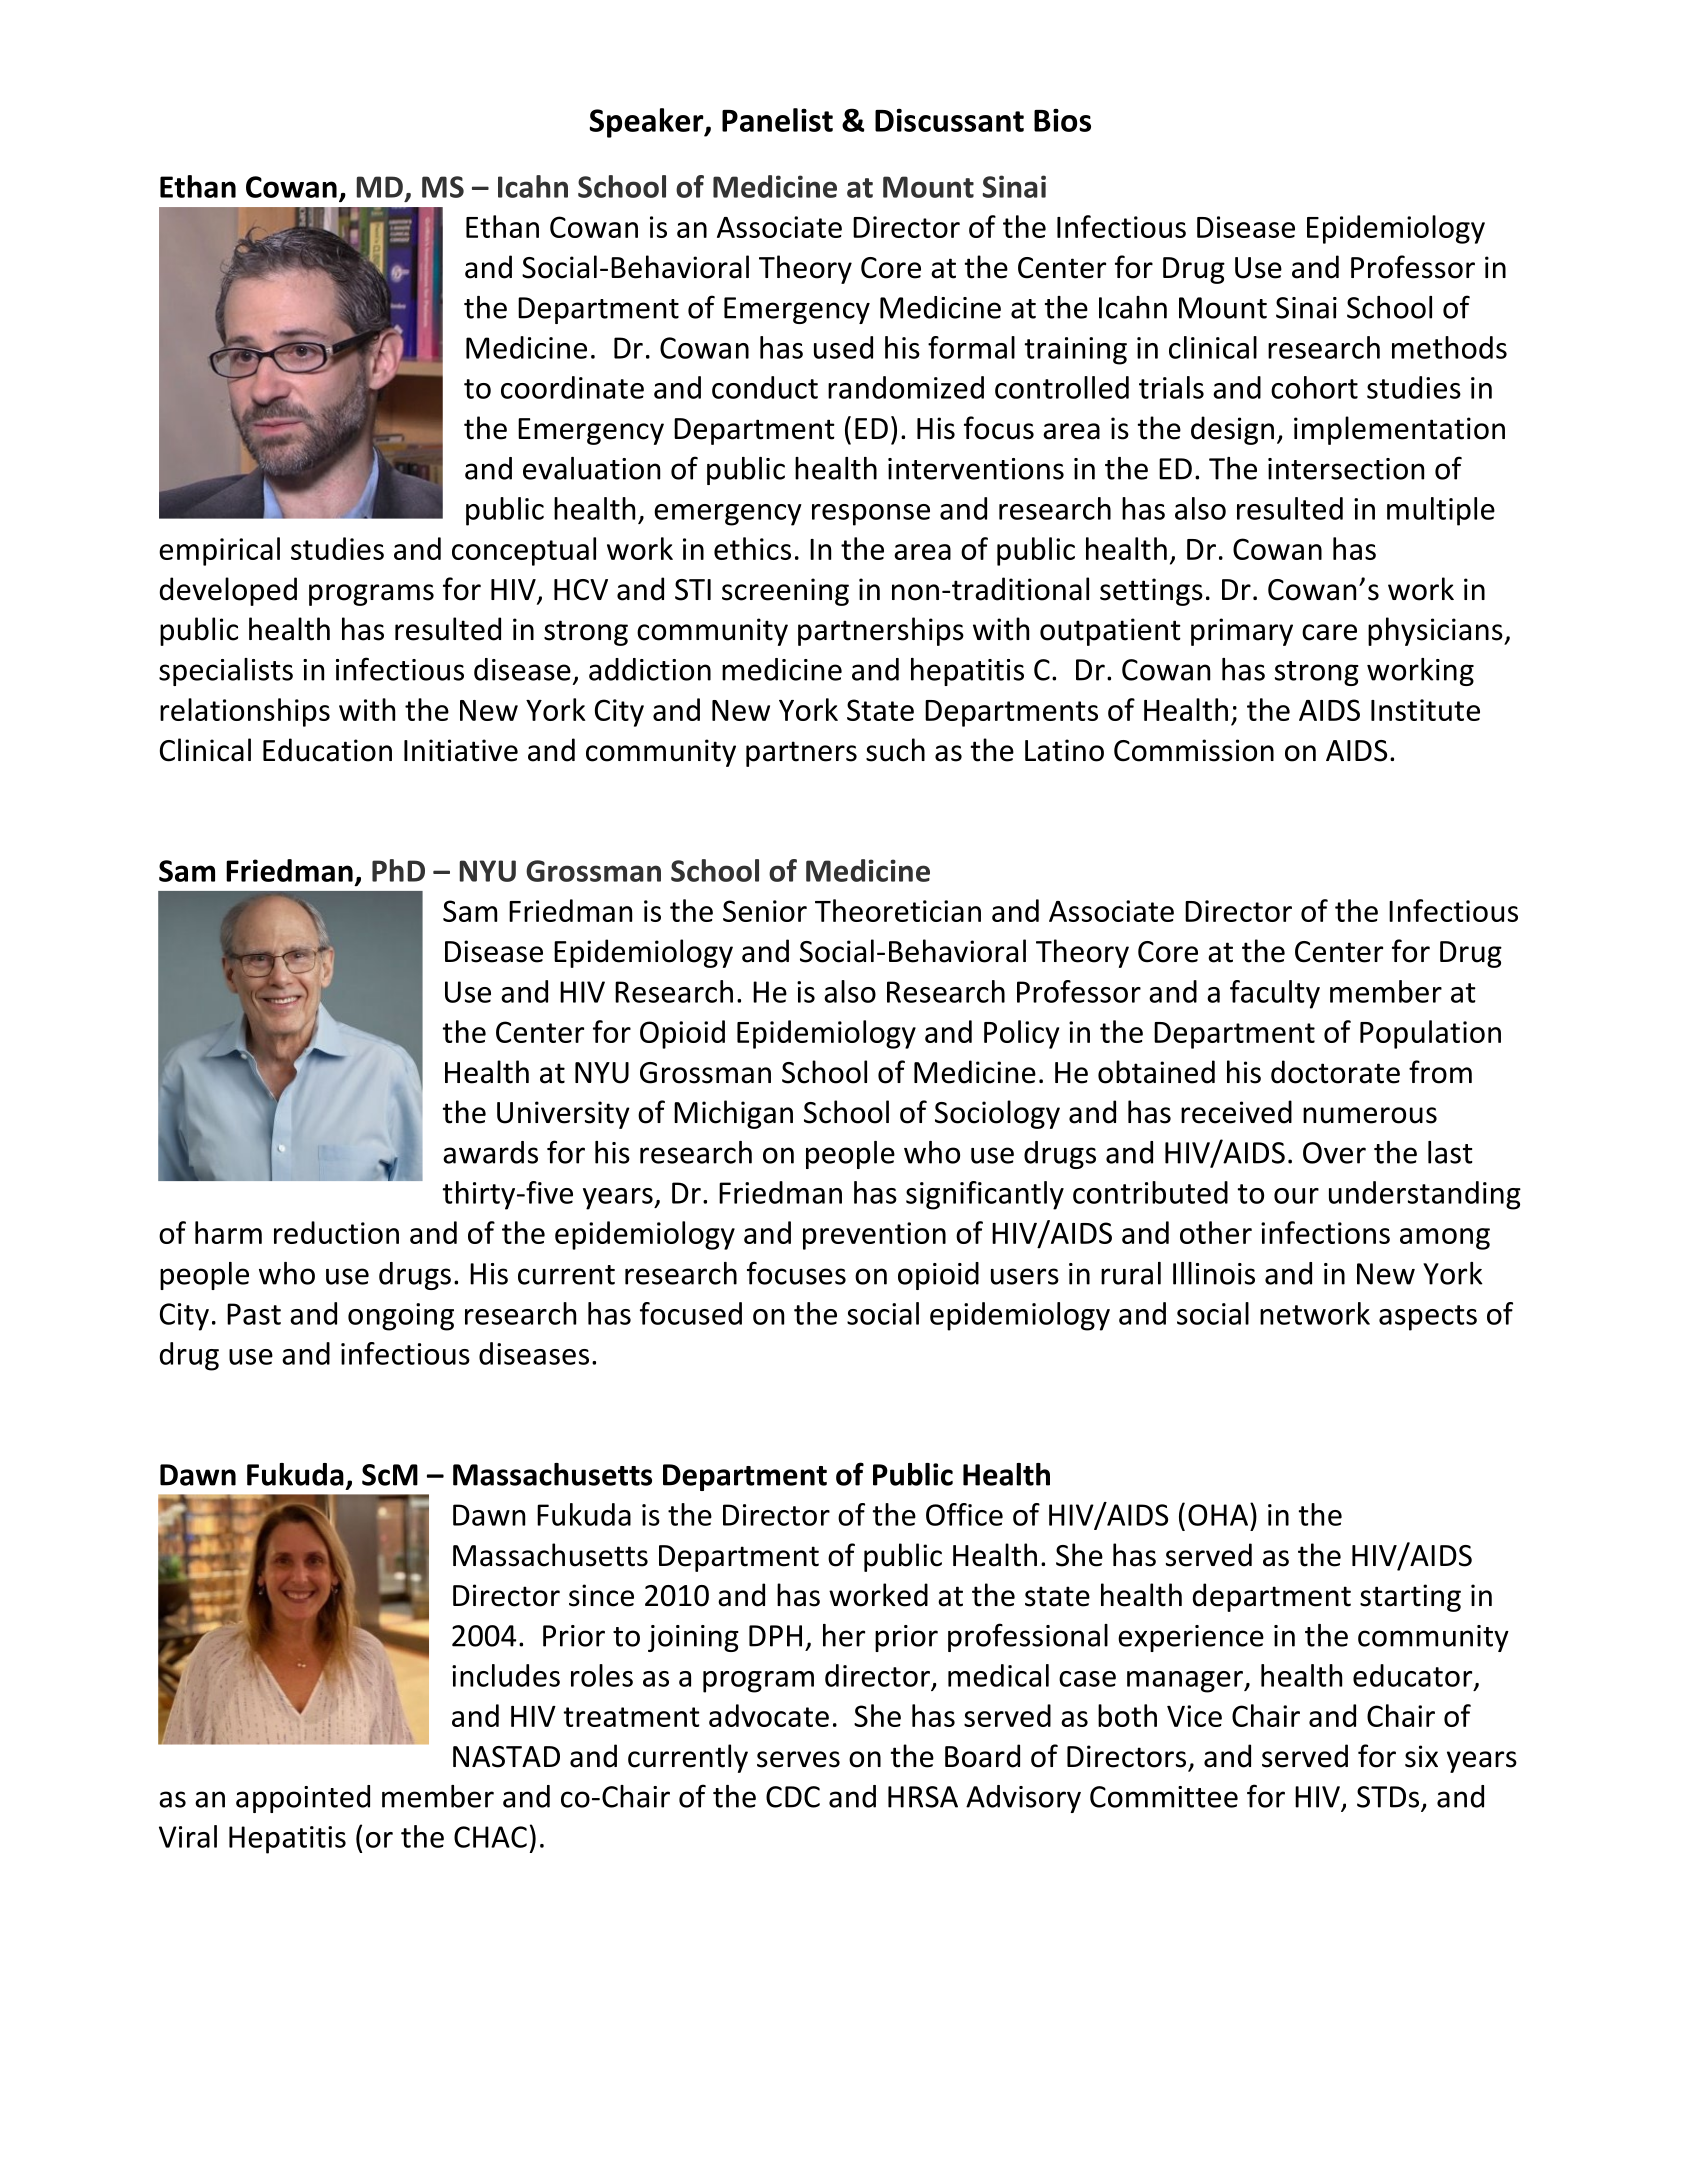 The image size is (1681, 2176). I want to click on ongoing, so click(401, 1317).
